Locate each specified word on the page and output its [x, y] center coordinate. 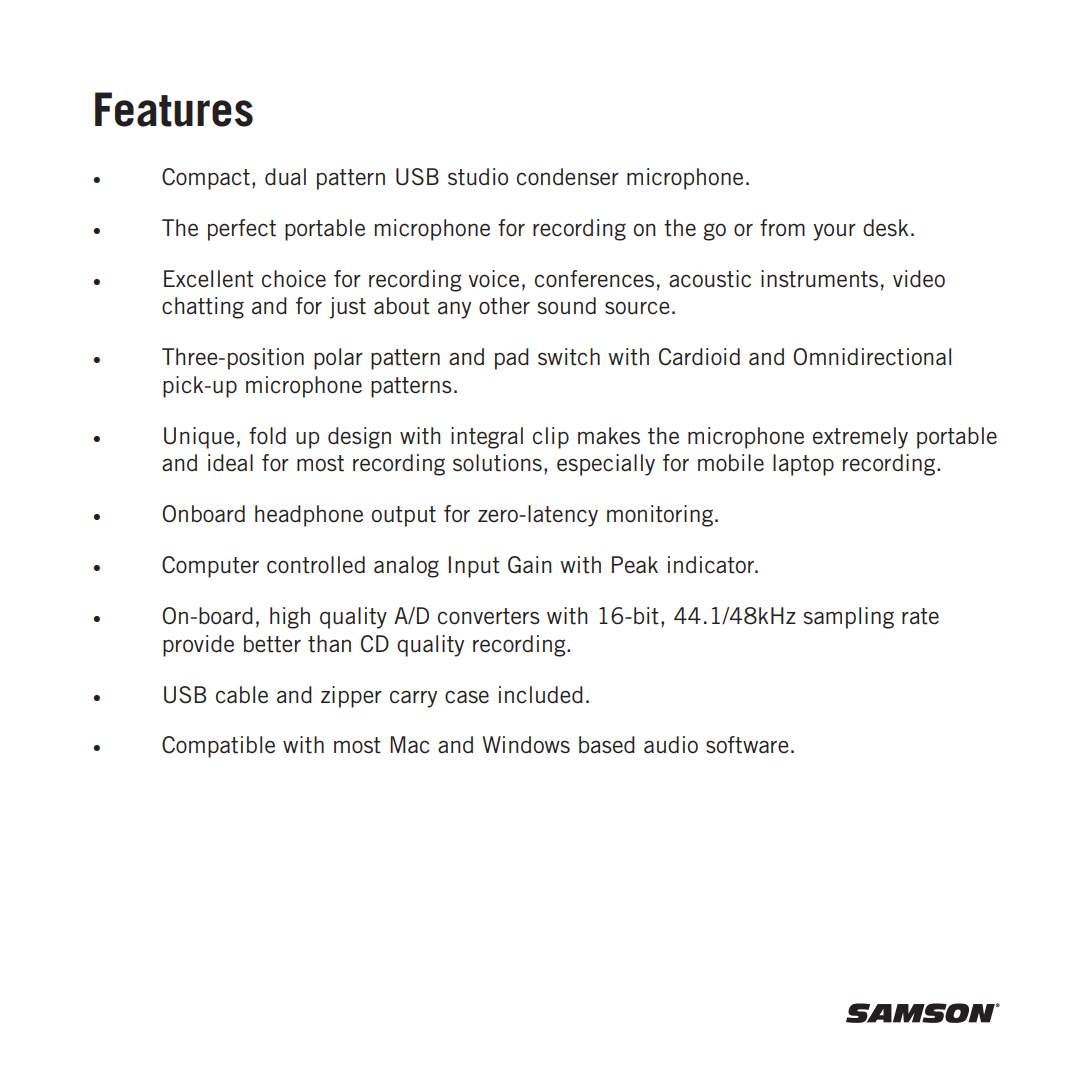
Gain [530, 565]
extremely [860, 438]
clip [551, 438]
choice [294, 279]
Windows [526, 745]
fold [267, 436]
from [782, 227]
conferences [594, 279]
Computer [210, 567]
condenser [568, 177]
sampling [849, 618]
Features [174, 109]
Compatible [218, 747]
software [747, 745]
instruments [819, 279]
